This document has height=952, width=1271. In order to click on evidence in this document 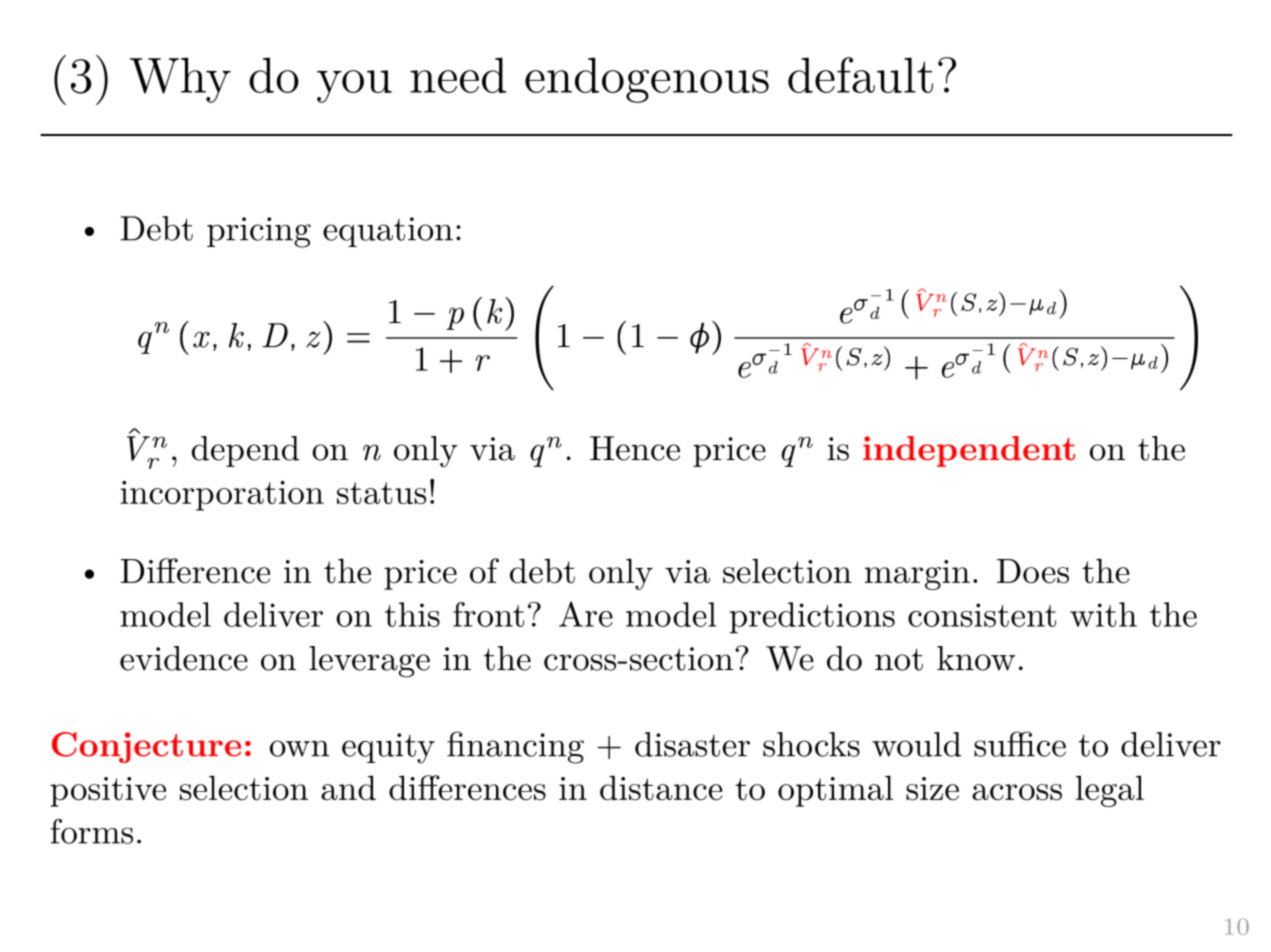, I will do `click(184, 658)`.
